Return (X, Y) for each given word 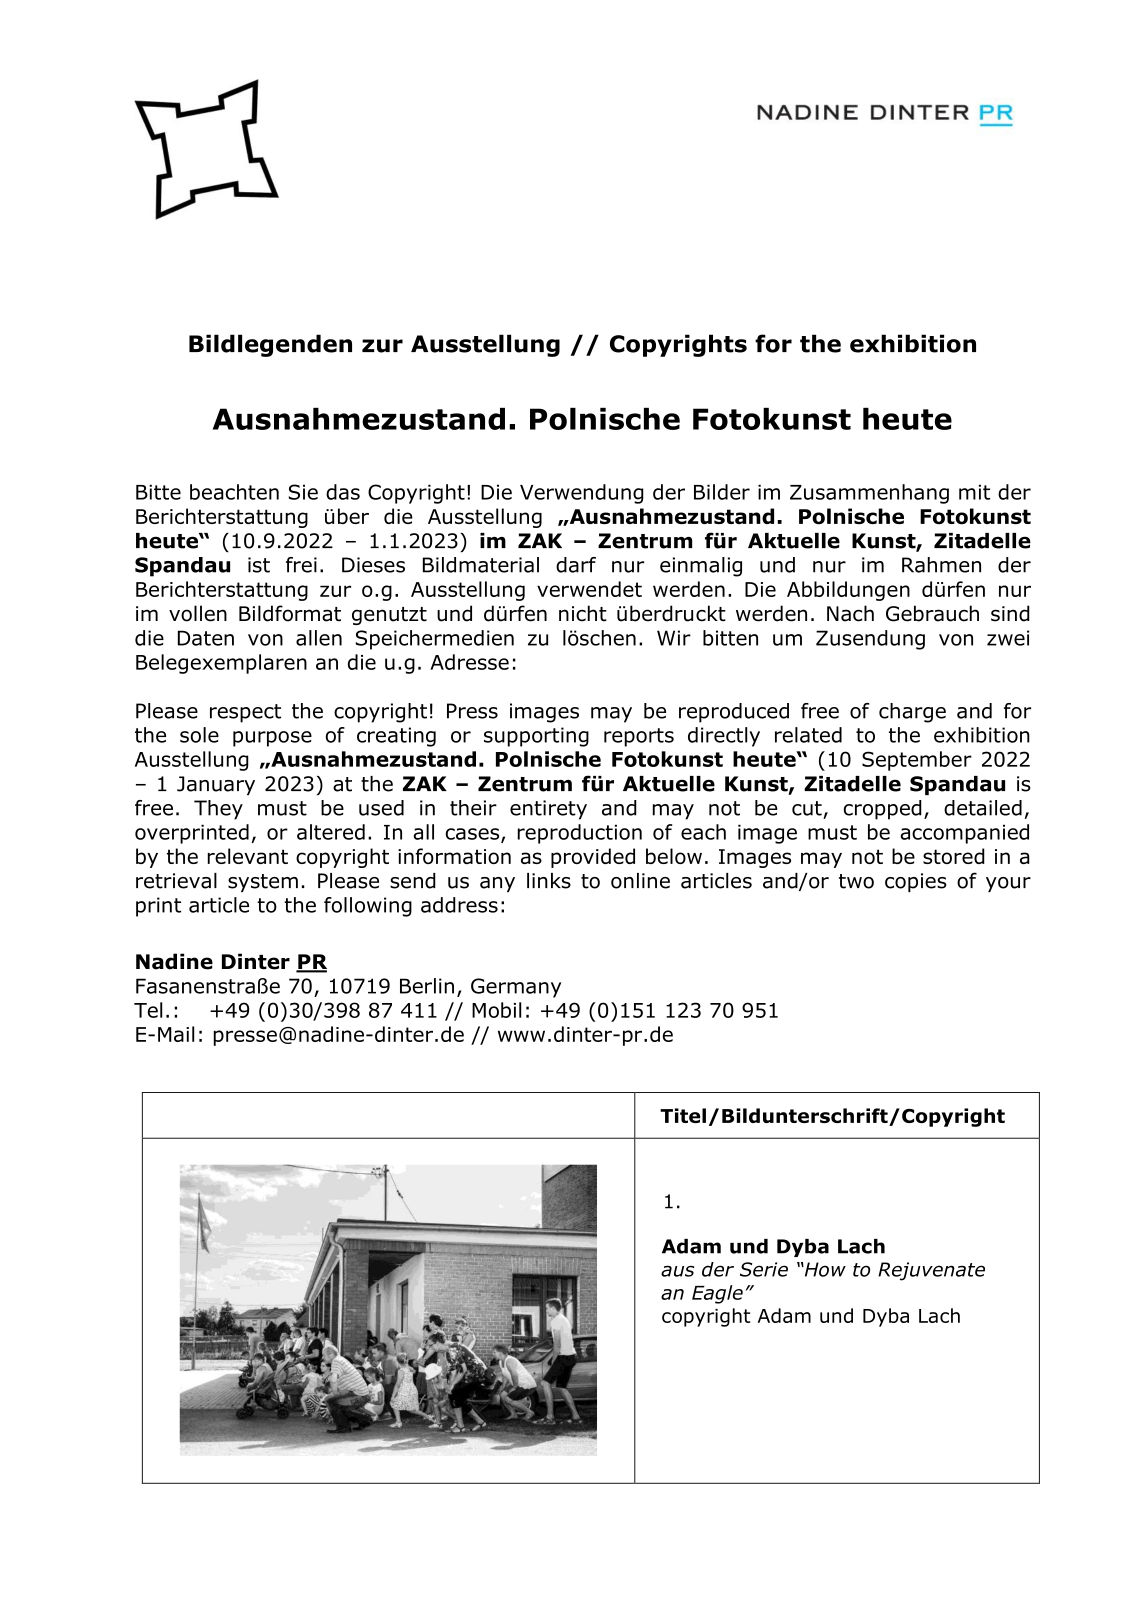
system (263, 883)
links (549, 881)
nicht (583, 613)
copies (916, 882)
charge (912, 713)
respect (245, 713)
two (856, 881)
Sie (303, 492)
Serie (764, 1269)
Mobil (496, 1010)
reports (639, 737)
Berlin (427, 986)
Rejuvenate (931, 1271)
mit (974, 492)
